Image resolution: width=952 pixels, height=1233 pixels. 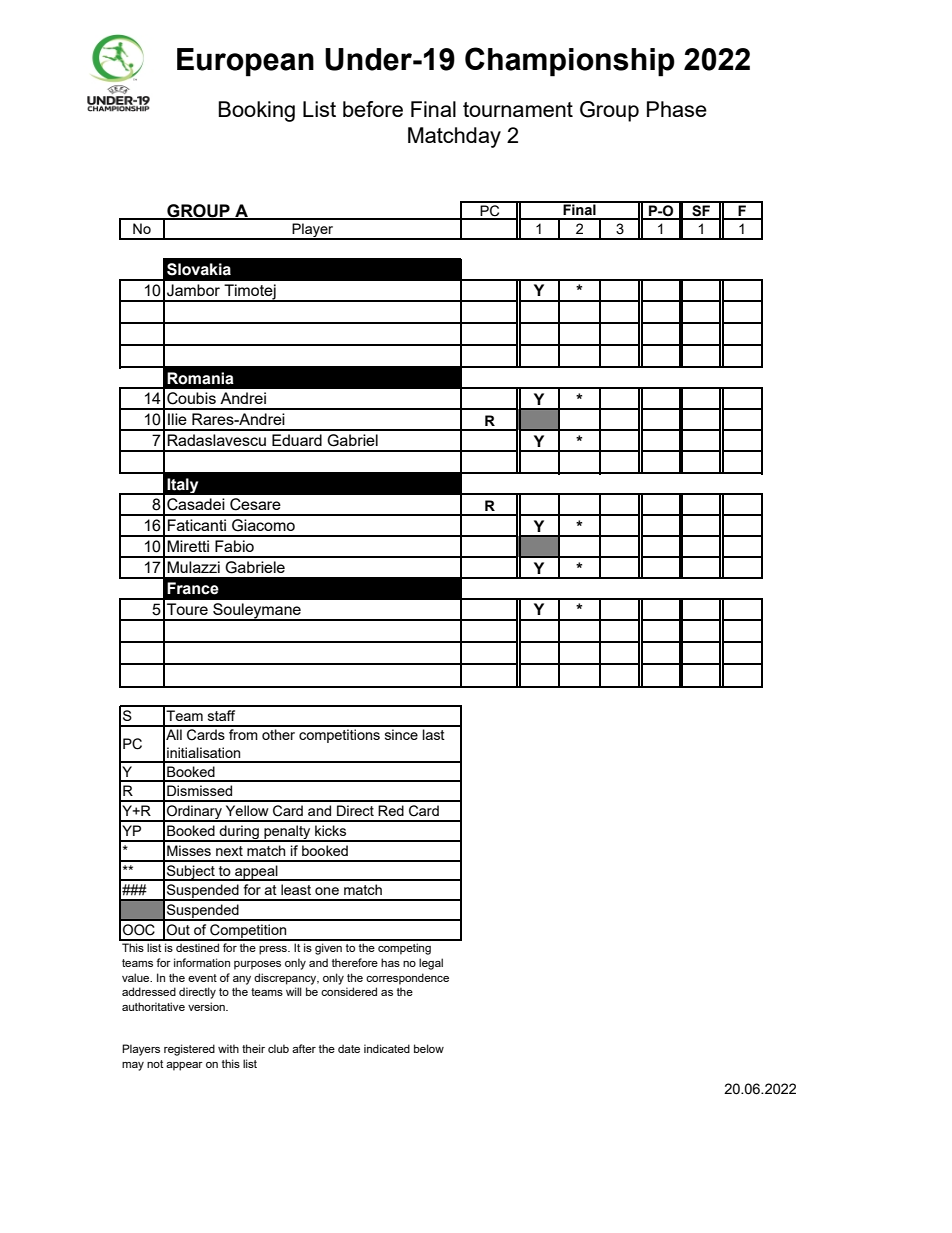 I want to click on legal, so click(x=431, y=964).
